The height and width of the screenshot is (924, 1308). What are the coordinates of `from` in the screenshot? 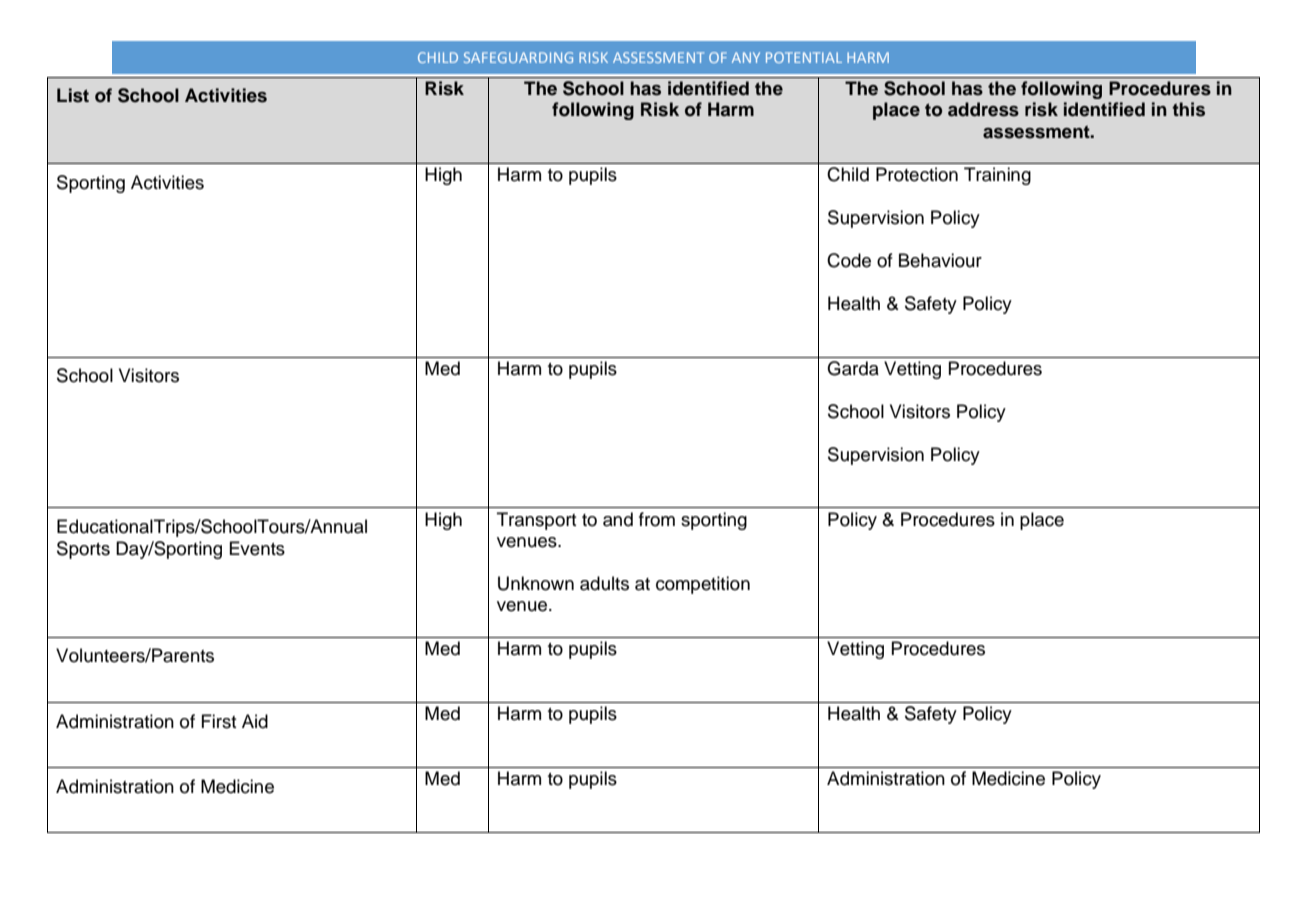 It's located at (657, 519).
